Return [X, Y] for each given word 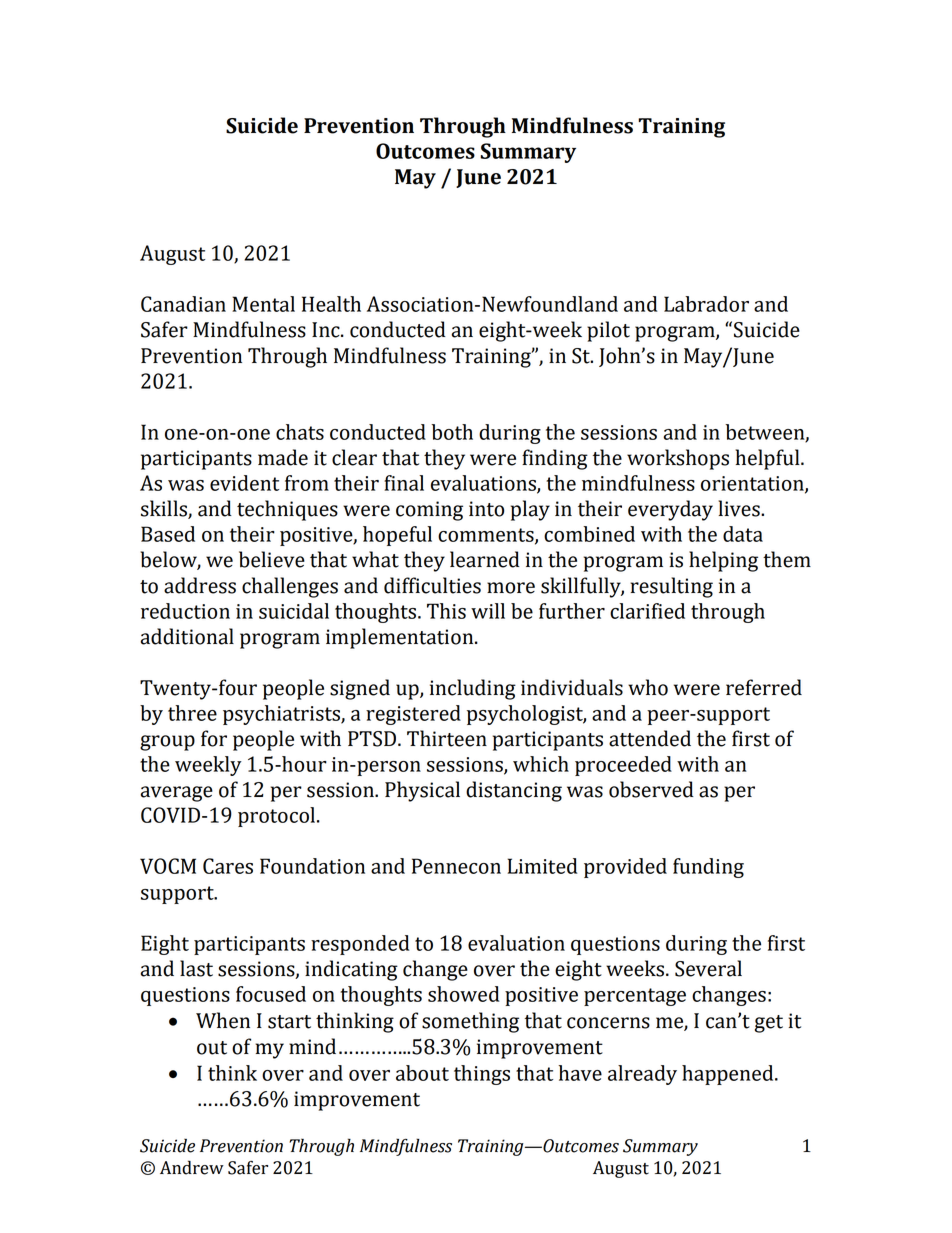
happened [729, 1075]
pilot [608, 331]
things [482, 1075]
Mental [263, 304]
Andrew [192, 1167]
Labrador [706, 304]
